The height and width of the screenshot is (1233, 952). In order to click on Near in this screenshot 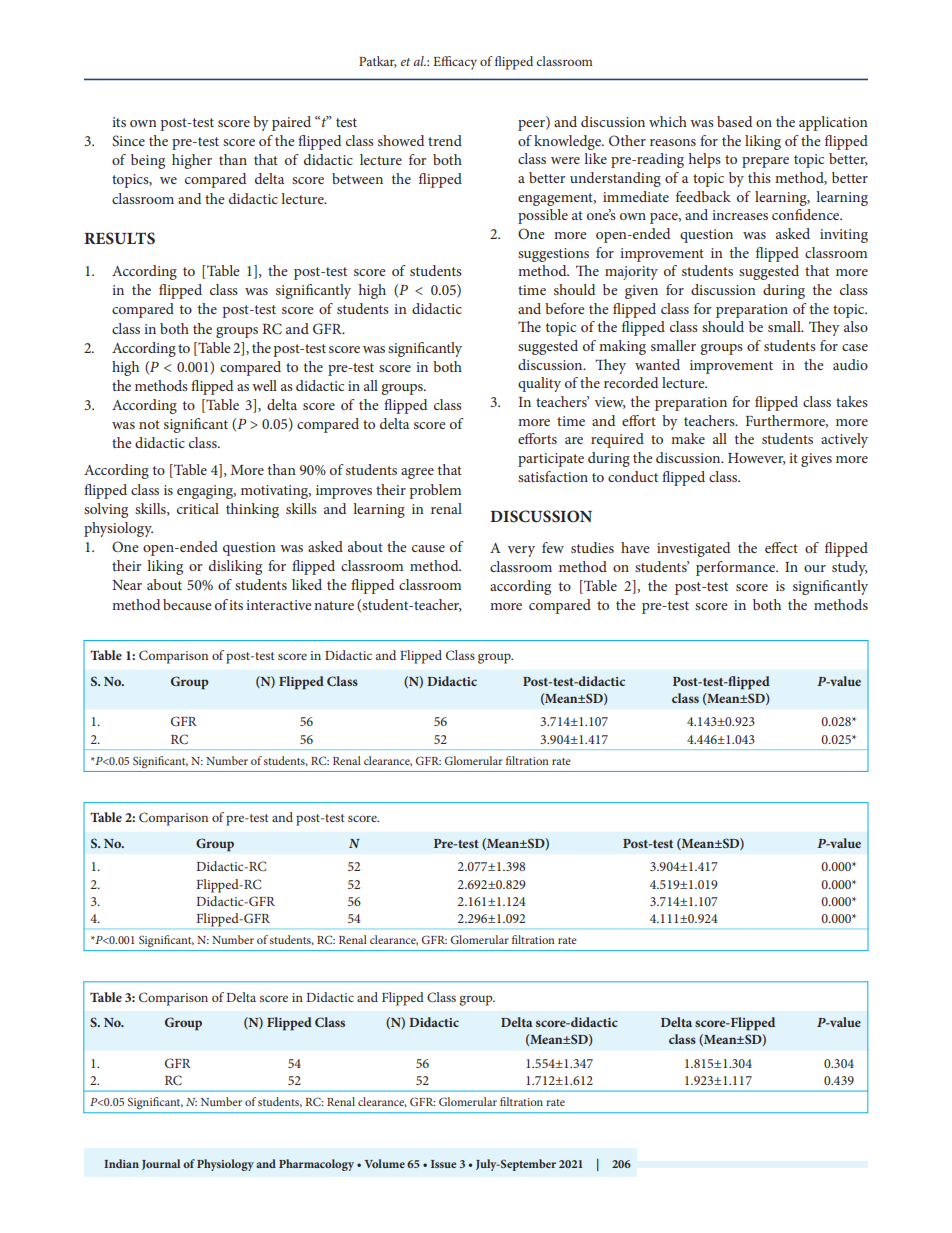, I will do `click(127, 585)`.
